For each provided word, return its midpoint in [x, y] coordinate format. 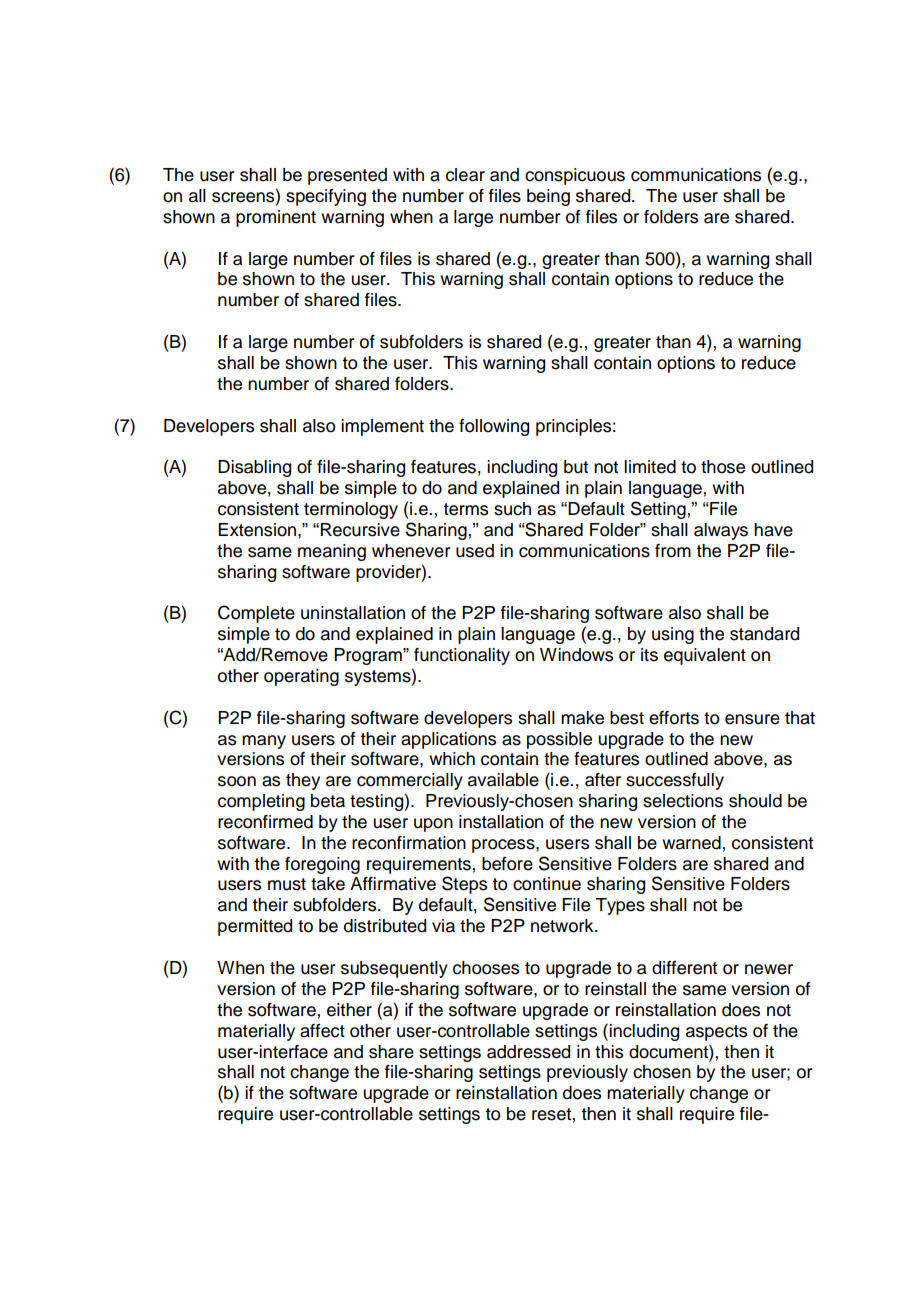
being [548, 197]
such [512, 509]
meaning [332, 552]
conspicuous [575, 176]
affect [322, 1031]
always [721, 531]
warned [691, 843]
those [723, 467]
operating [301, 677]
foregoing [322, 865]
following [494, 427]
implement [382, 427]
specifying [326, 197]
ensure [752, 719]
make [582, 718]
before [507, 864]
